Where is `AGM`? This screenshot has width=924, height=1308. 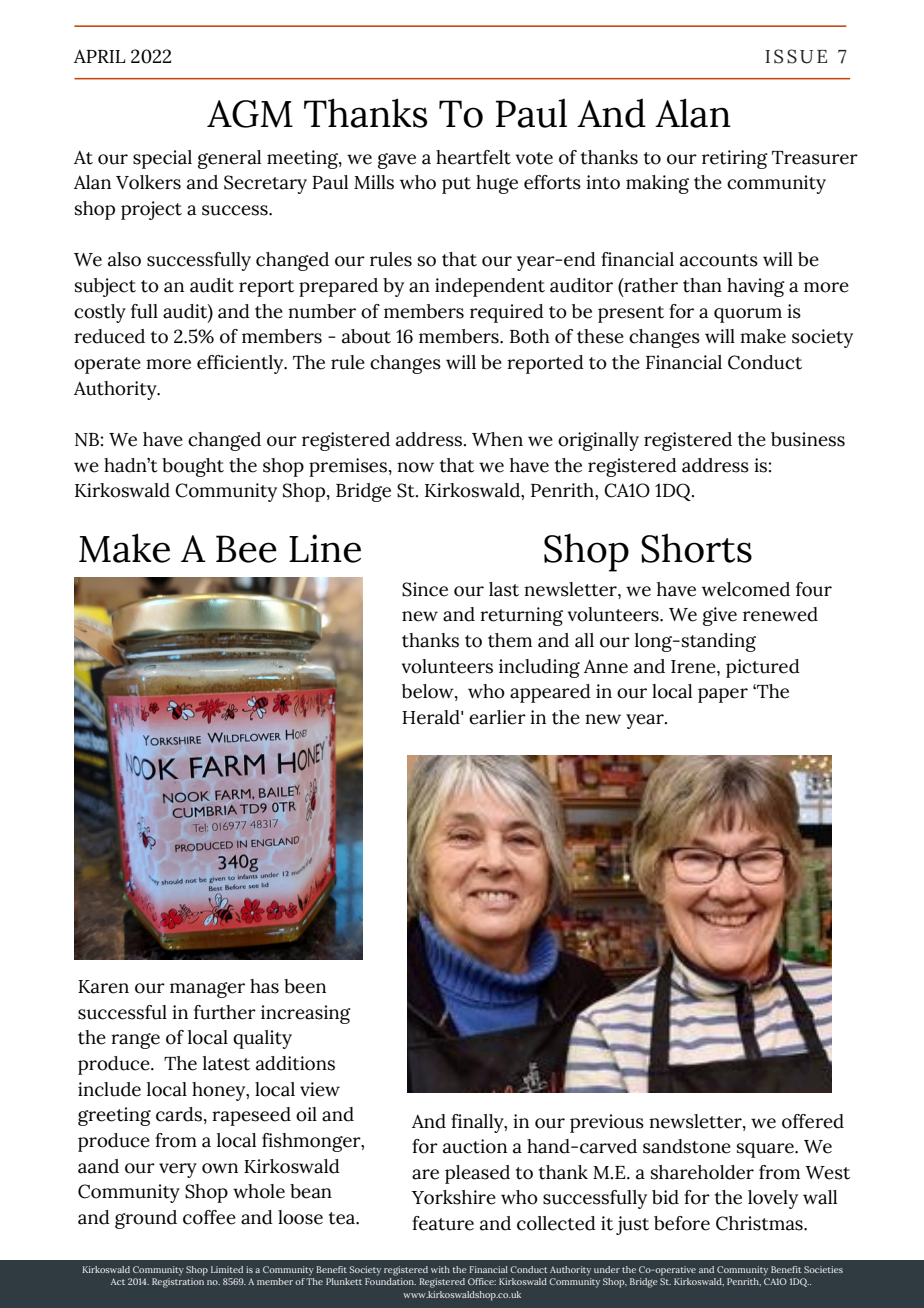 AGM is located at coordinates (250, 114).
